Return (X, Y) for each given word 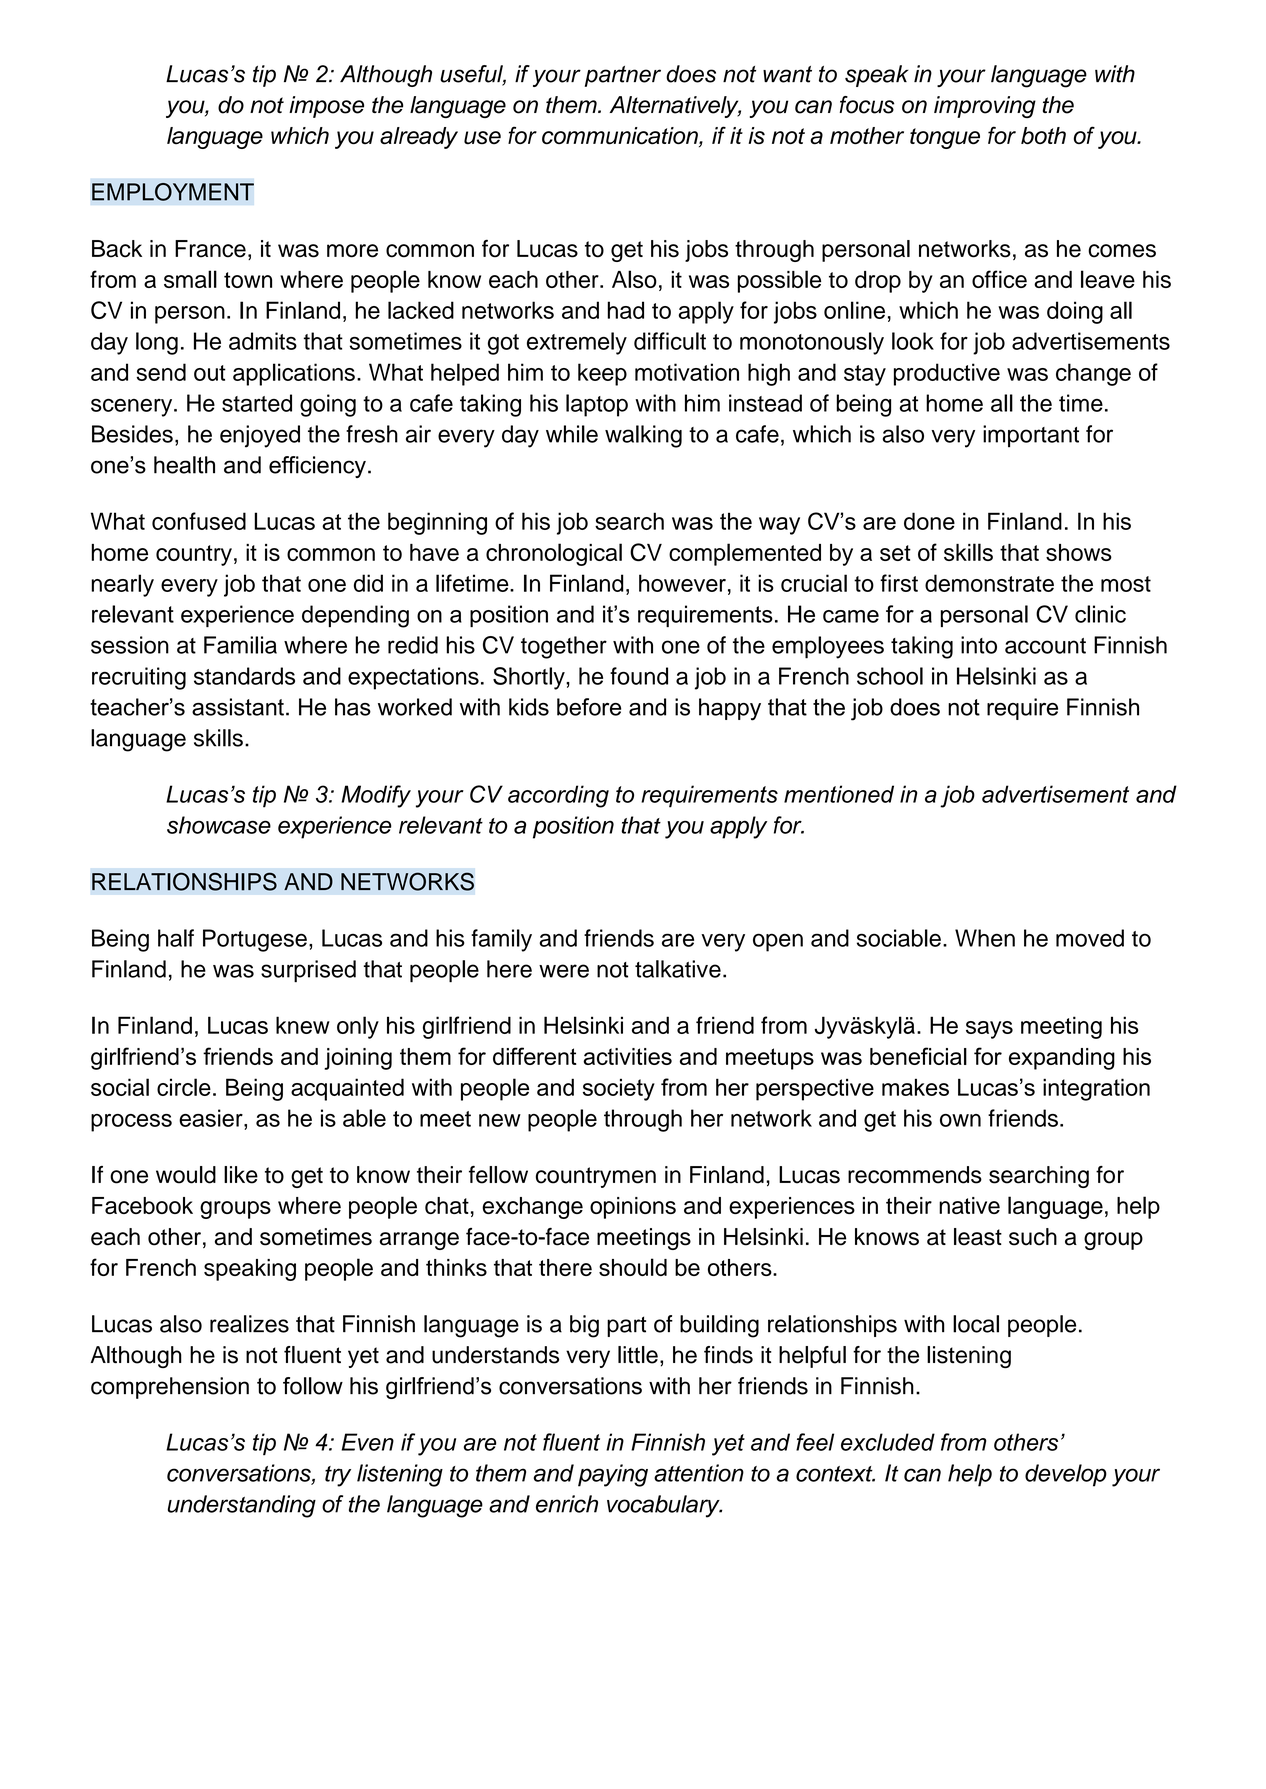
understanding (242, 1506)
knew (303, 1025)
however (682, 583)
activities (627, 1056)
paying (613, 1475)
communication (621, 137)
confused (199, 521)
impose (326, 107)
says (989, 1030)
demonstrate (989, 583)
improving (985, 107)
